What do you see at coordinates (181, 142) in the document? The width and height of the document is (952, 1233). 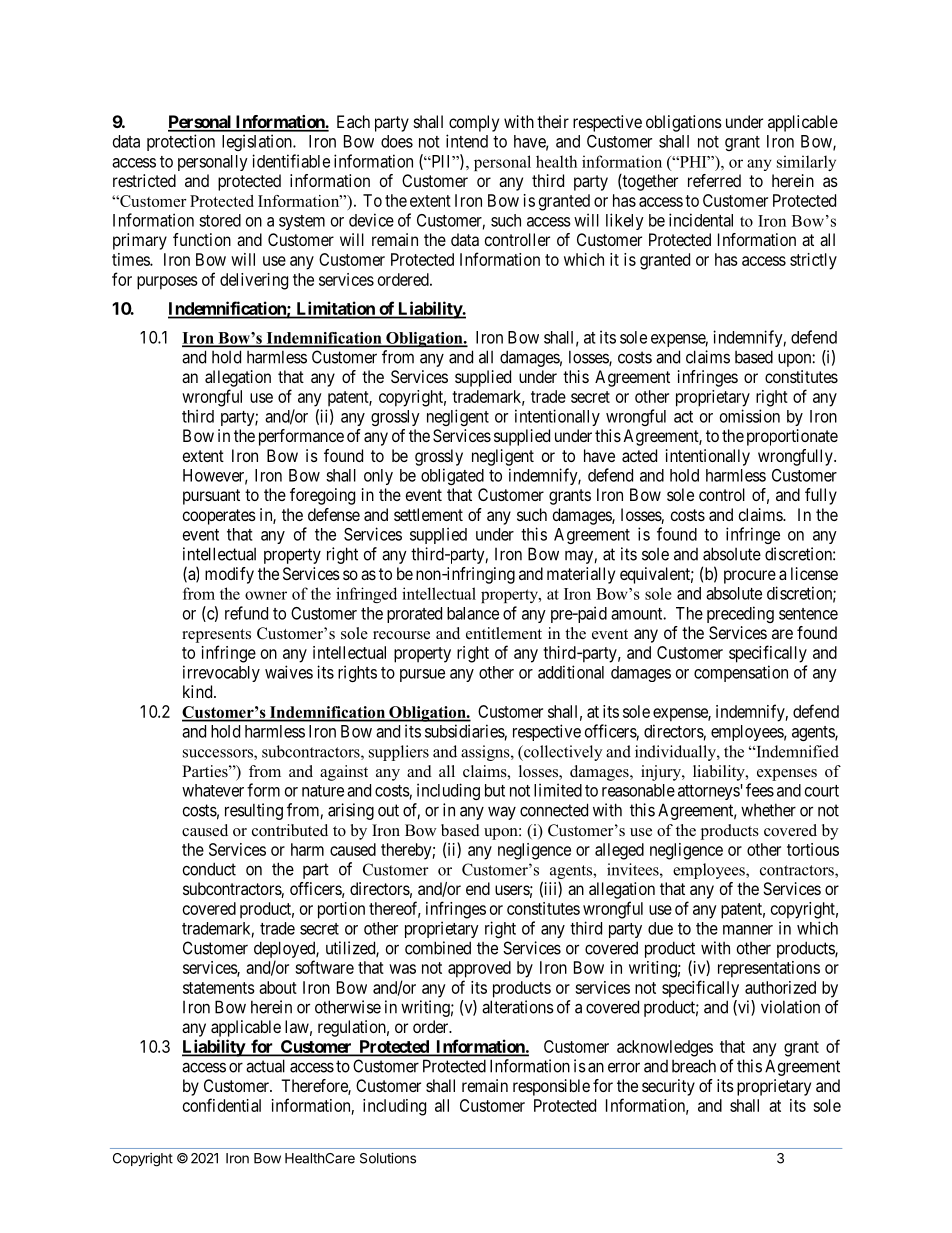 I see `protection` at bounding box center [181, 142].
